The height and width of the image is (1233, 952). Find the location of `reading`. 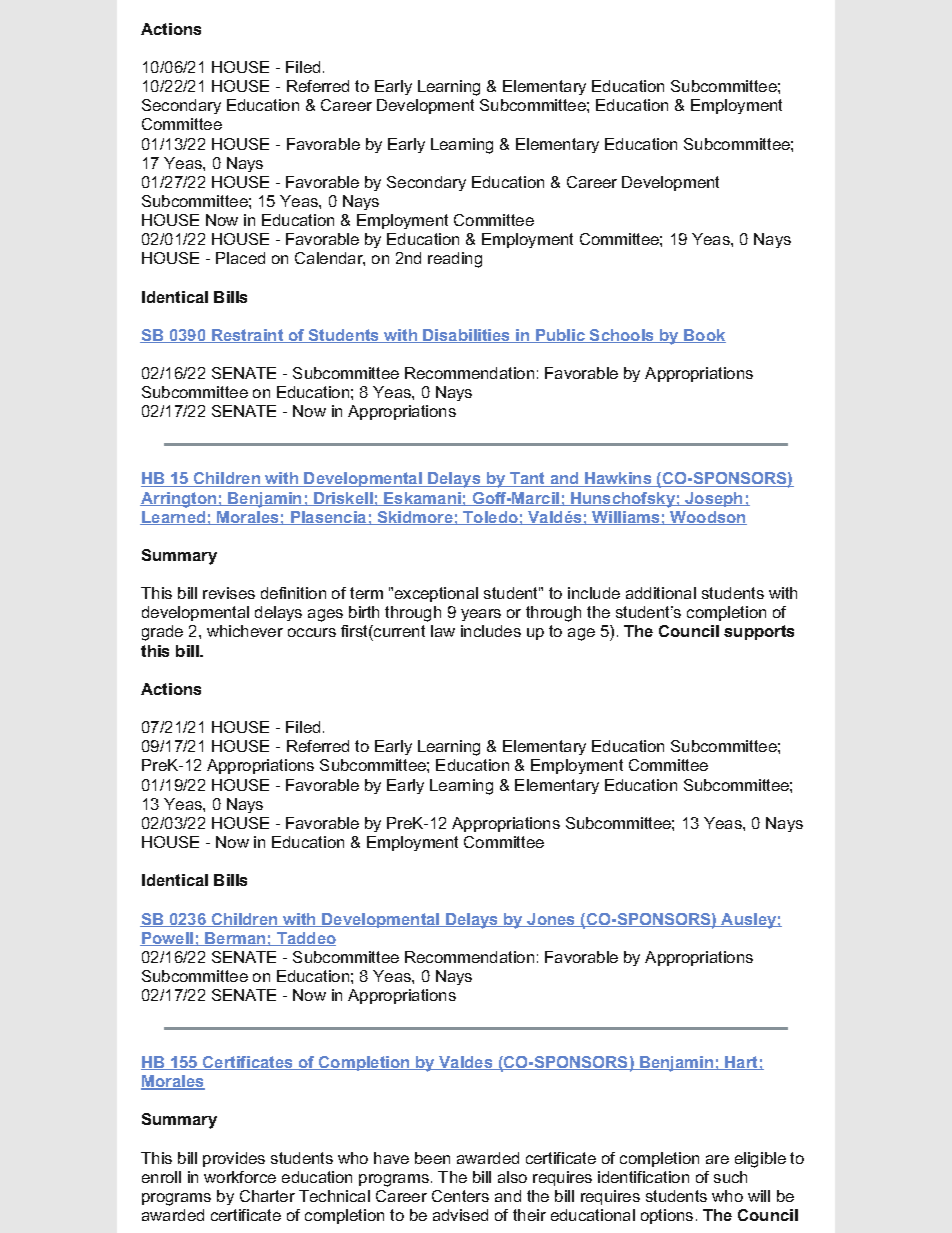

reading is located at coordinates (455, 260).
